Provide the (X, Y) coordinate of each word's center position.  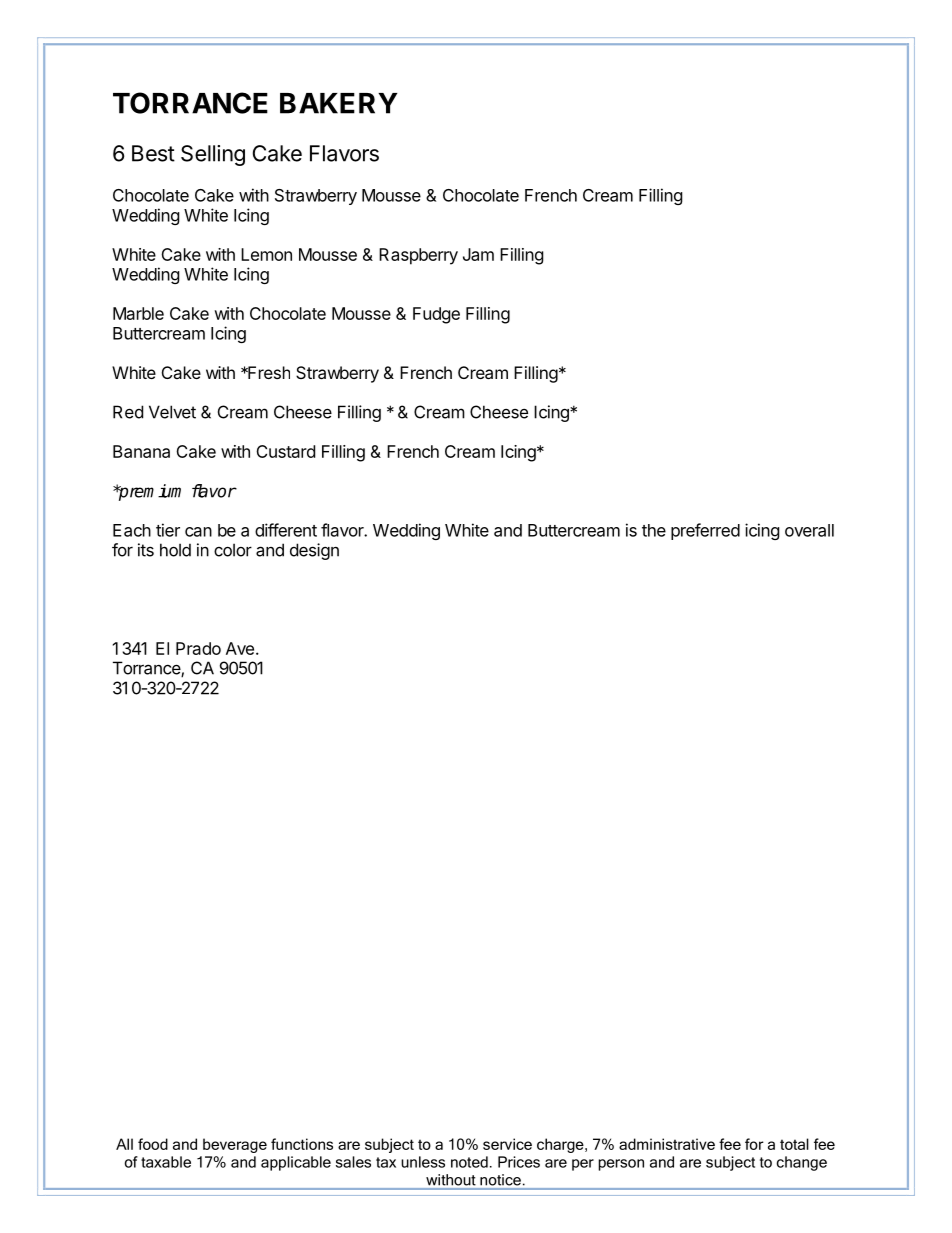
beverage (235, 1145)
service (507, 1144)
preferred (705, 531)
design (314, 551)
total (794, 1144)
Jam (478, 254)
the (654, 530)
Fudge (436, 315)
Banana (141, 451)
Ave (240, 648)
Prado (198, 648)
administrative (667, 1144)
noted (469, 1162)
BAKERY (339, 103)
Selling (213, 155)
